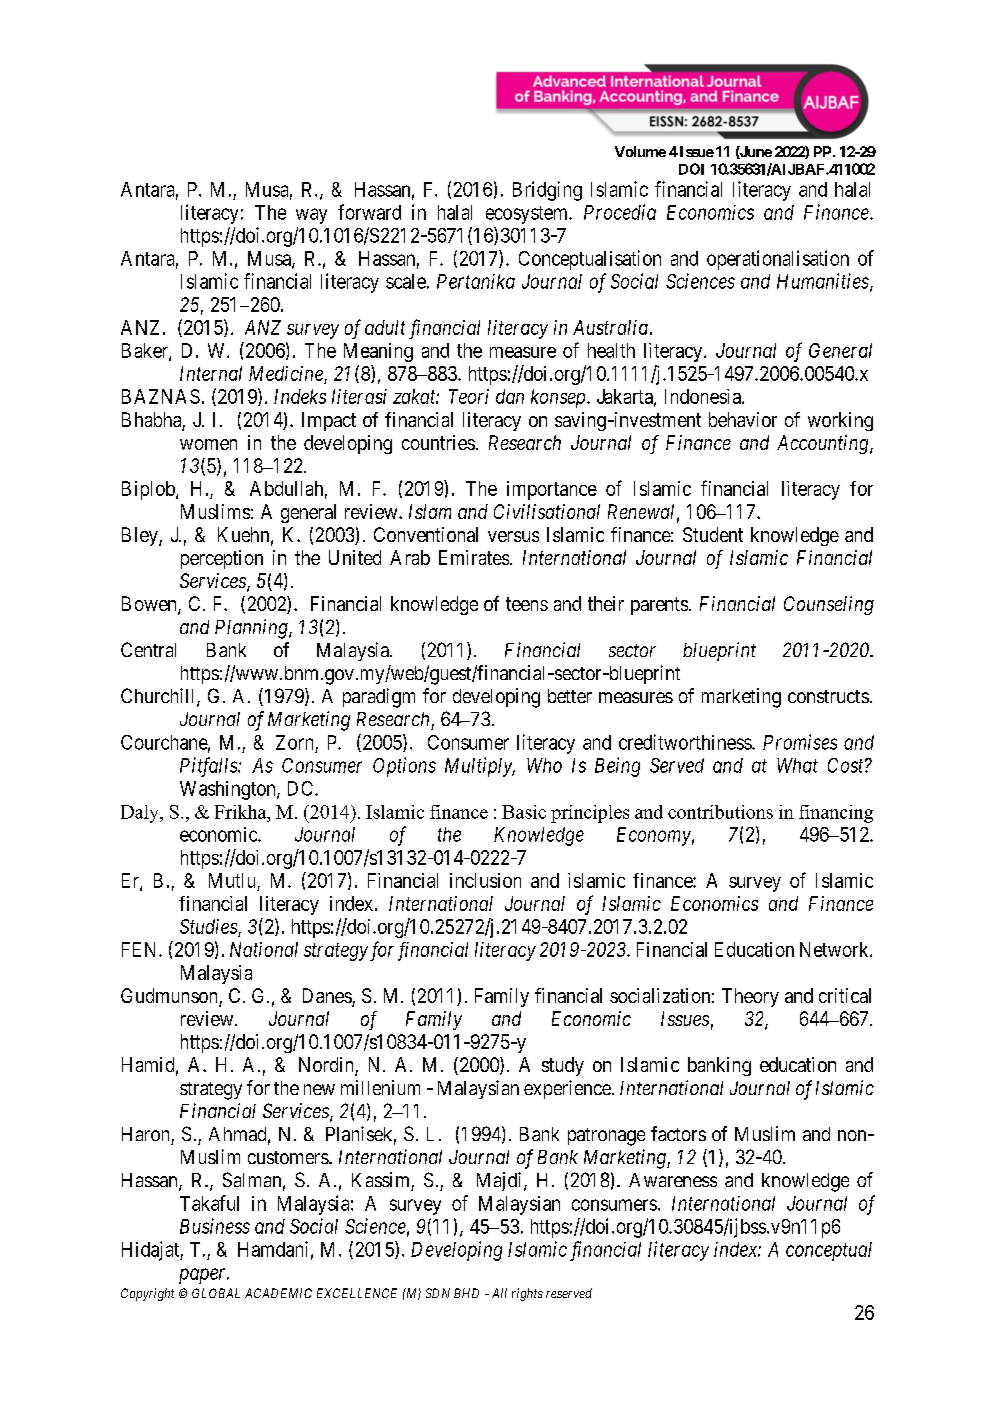  I want to click on ecosystem, so click(528, 215).
